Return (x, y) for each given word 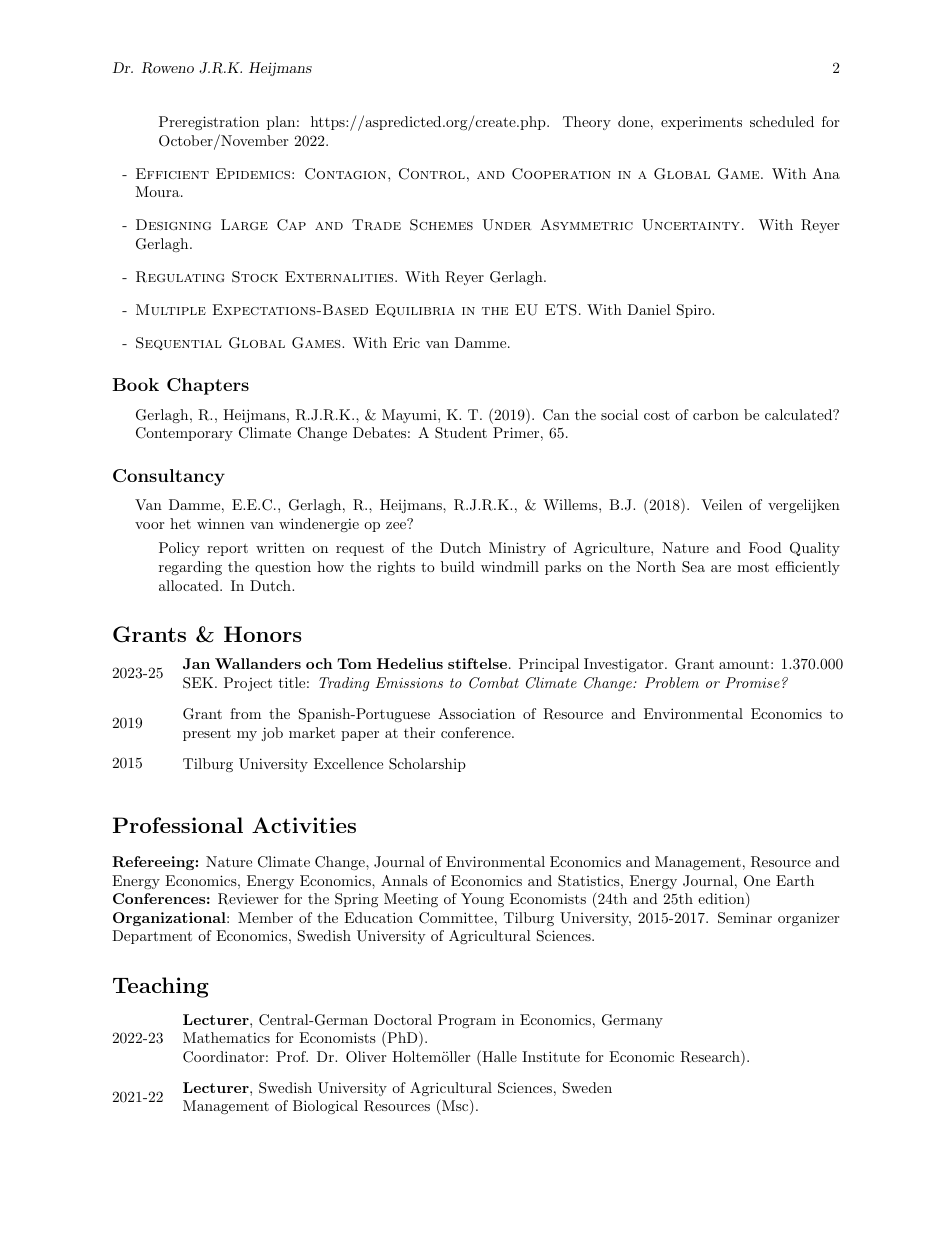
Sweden (587, 1088)
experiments (701, 123)
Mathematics (226, 1037)
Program (467, 1021)
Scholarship (427, 765)
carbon (716, 414)
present (207, 734)
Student (461, 433)
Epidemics (253, 173)
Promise (752, 682)
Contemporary (184, 434)
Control (432, 174)
